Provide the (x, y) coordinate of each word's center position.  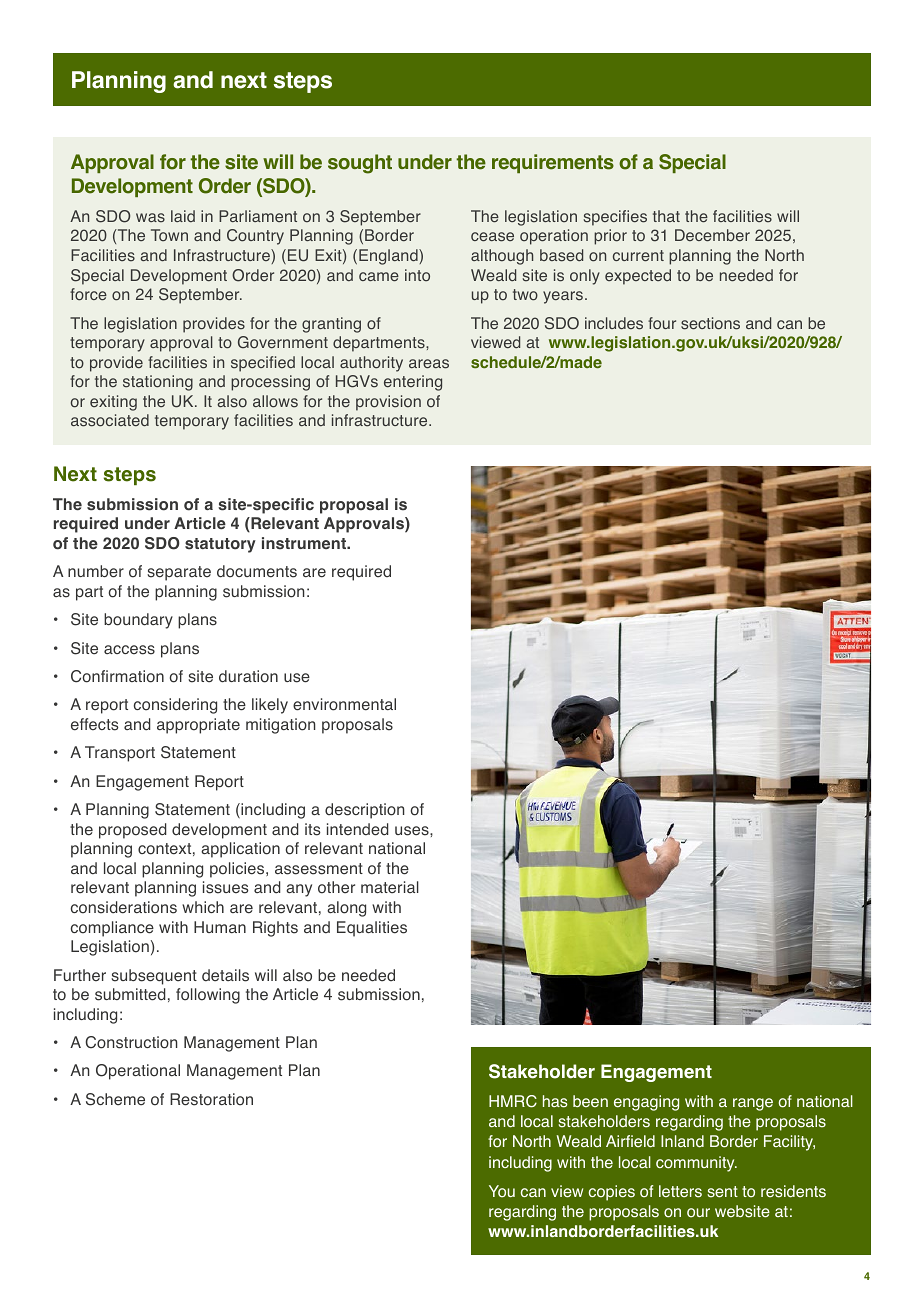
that (666, 216)
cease (492, 237)
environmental (344, 704)
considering (175, 706)
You (502, 1191)
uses (413, 831)
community (696, 1164)
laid (183, 216)
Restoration (211, 1099)
